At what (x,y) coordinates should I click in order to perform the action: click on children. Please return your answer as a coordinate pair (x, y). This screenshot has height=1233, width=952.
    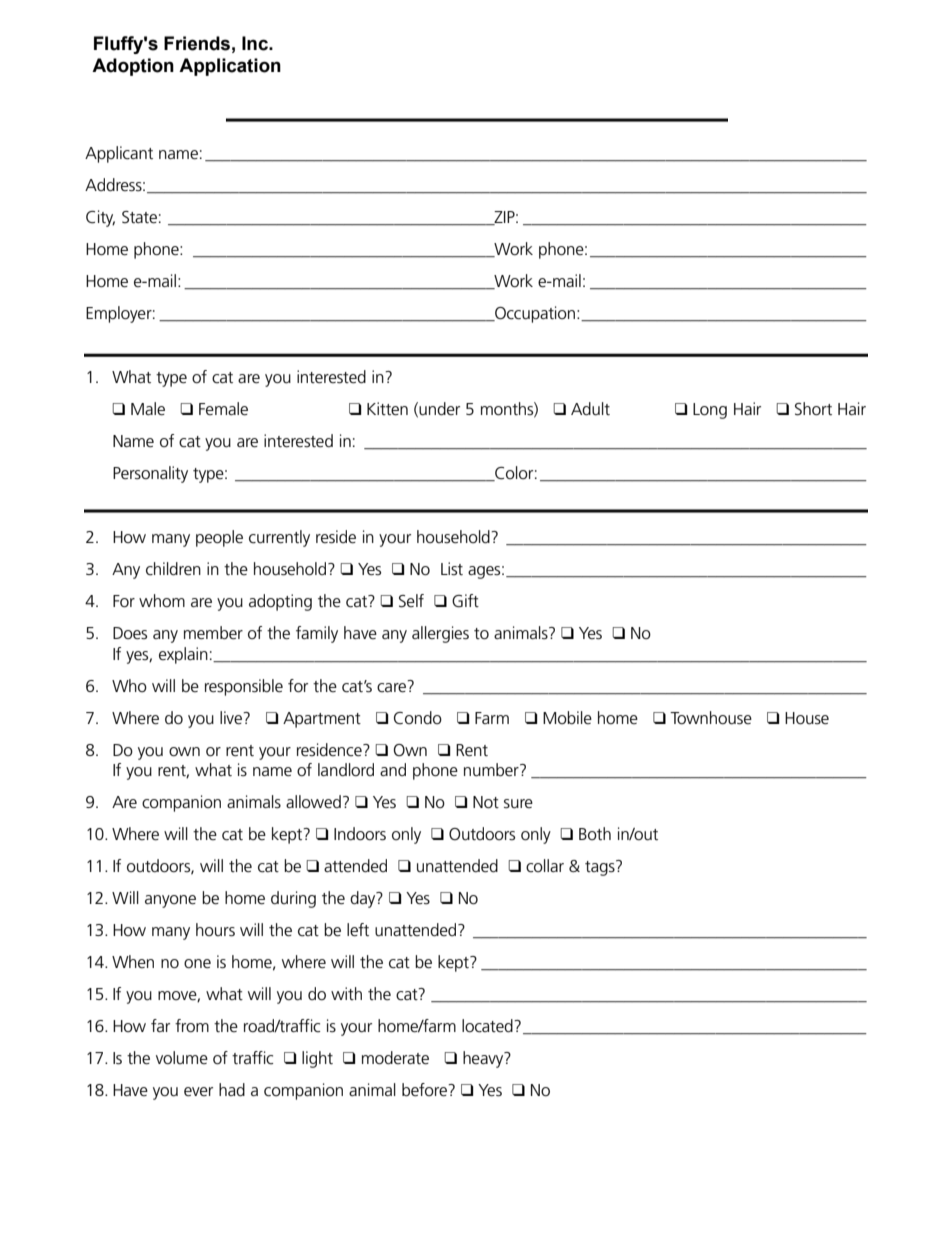
    Looking at the image, I should click on (173, 569).
